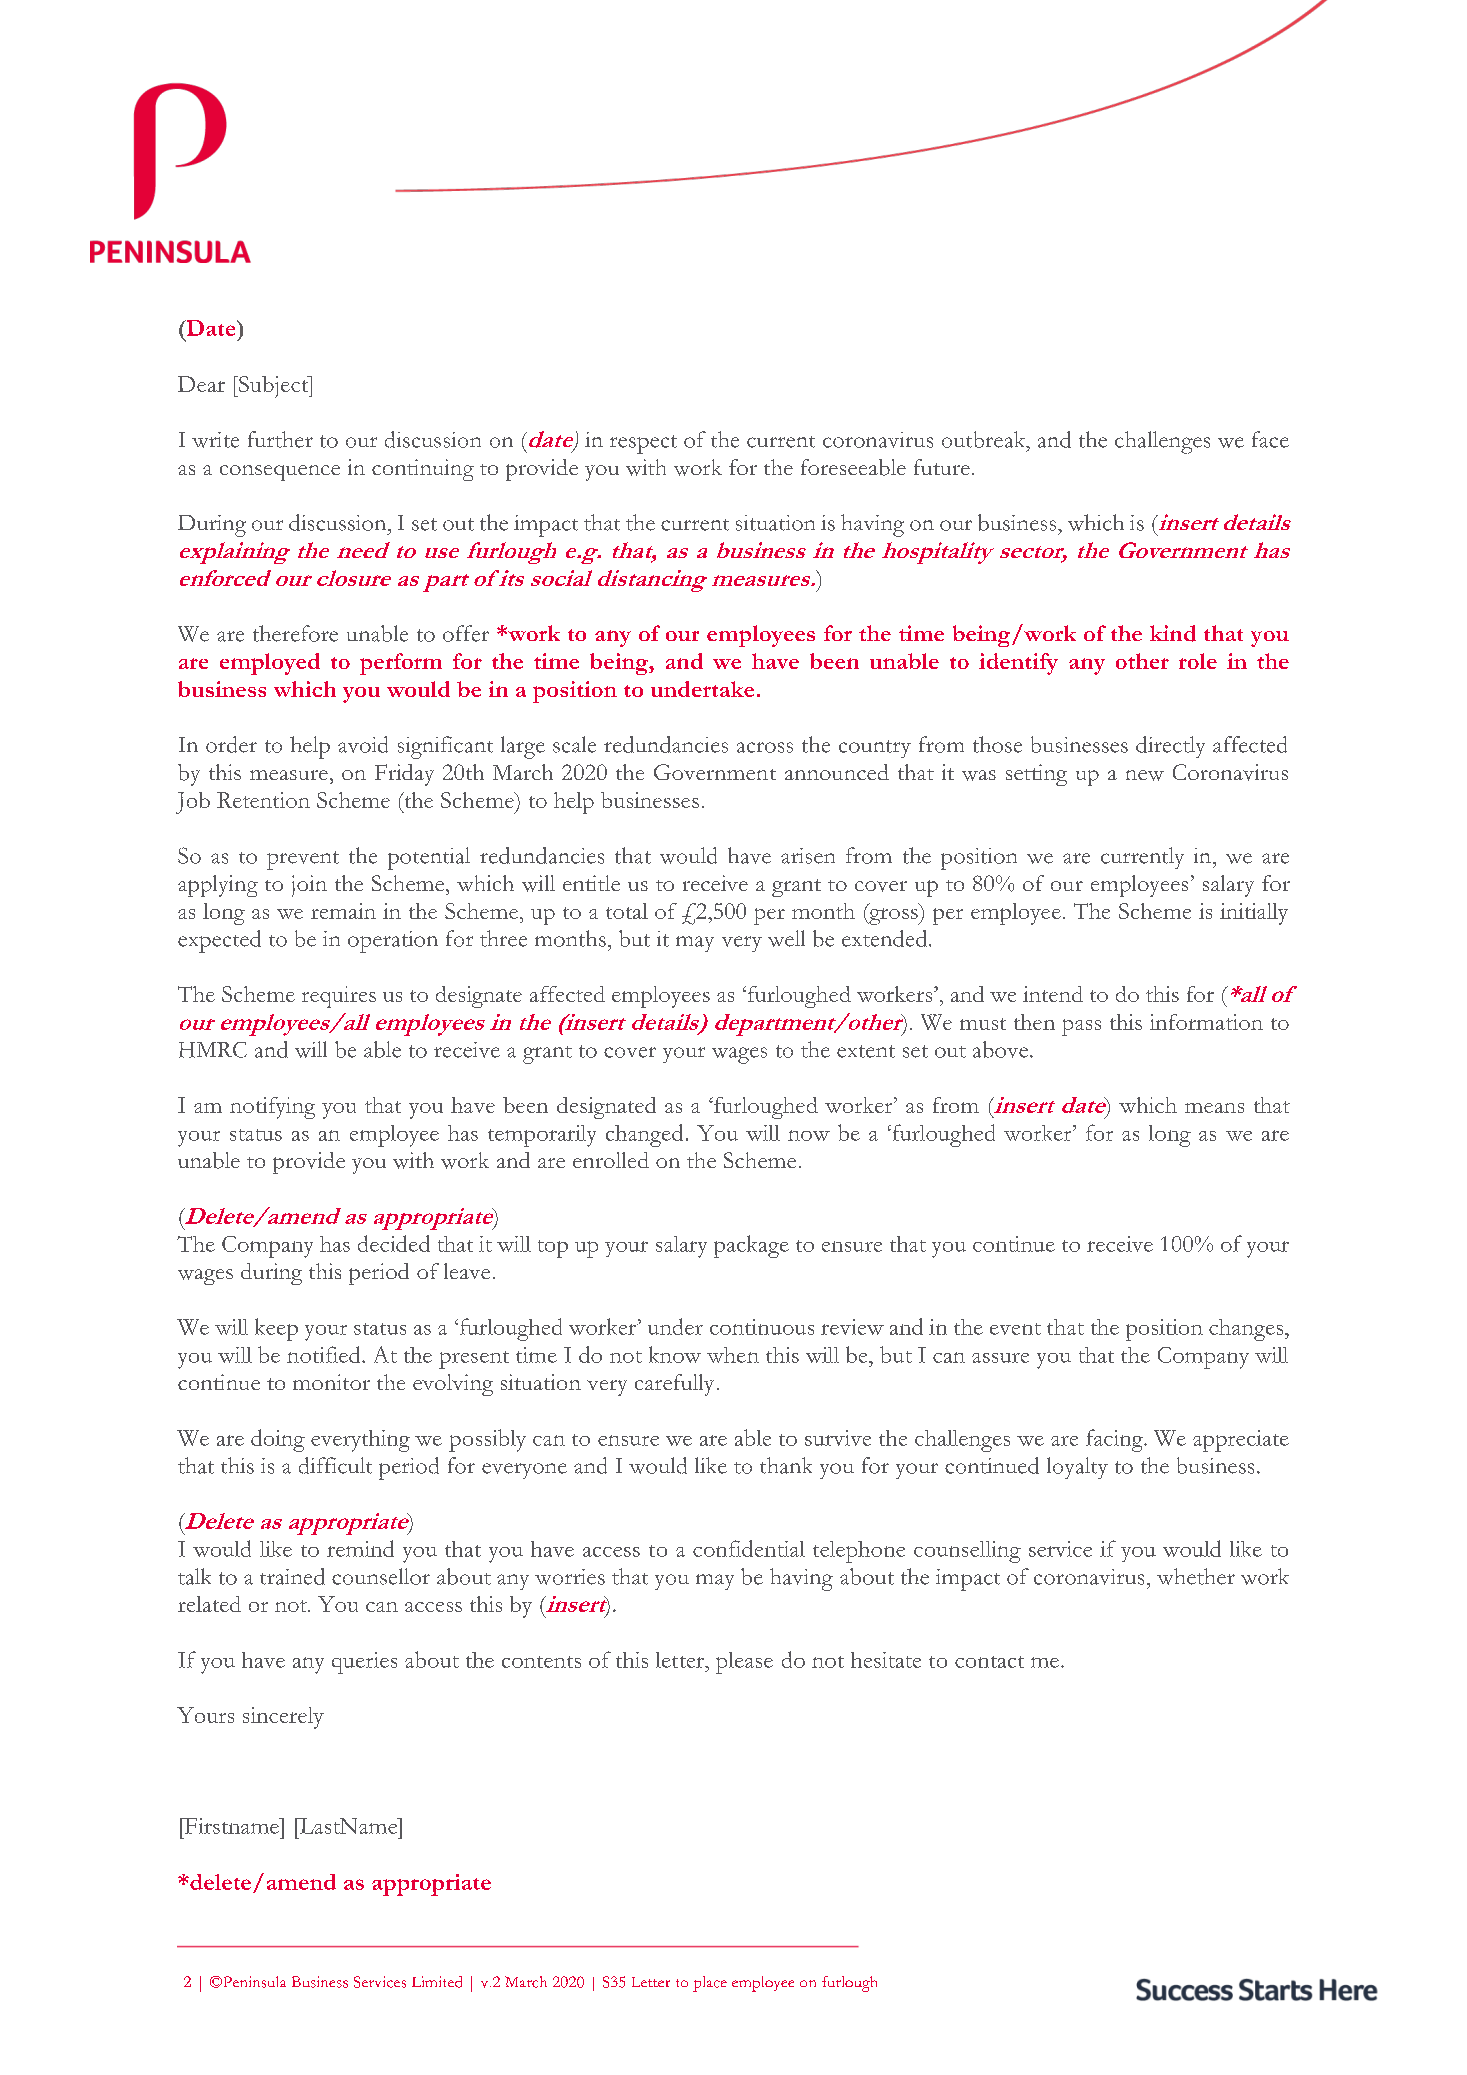 The height and width of the screenshot is (2075, 1467). Describe the element at coordinates (1214, 1108) in the screenshot. I see `means` at that location.
